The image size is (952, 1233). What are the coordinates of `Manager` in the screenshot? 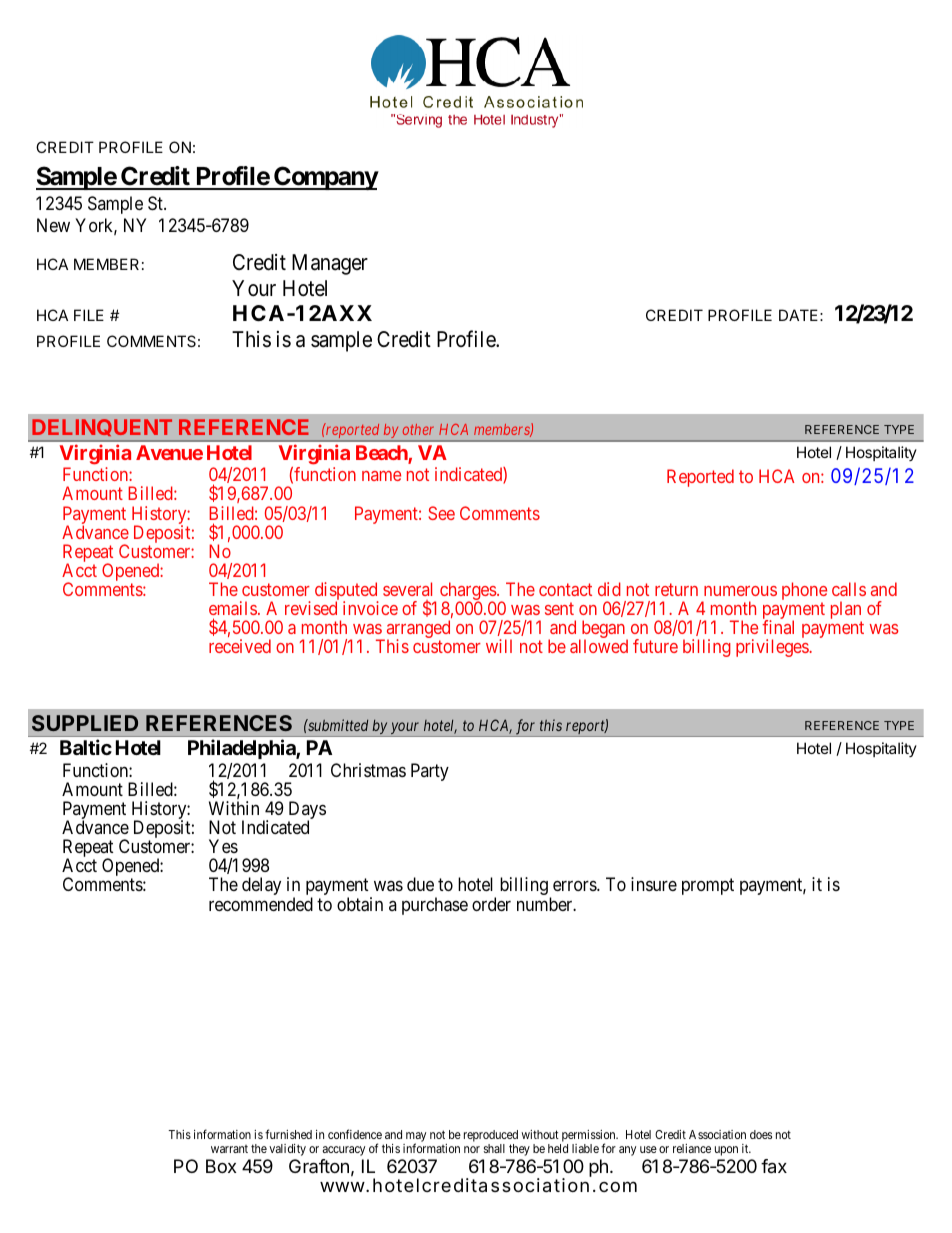 It's located at (330, 264).
